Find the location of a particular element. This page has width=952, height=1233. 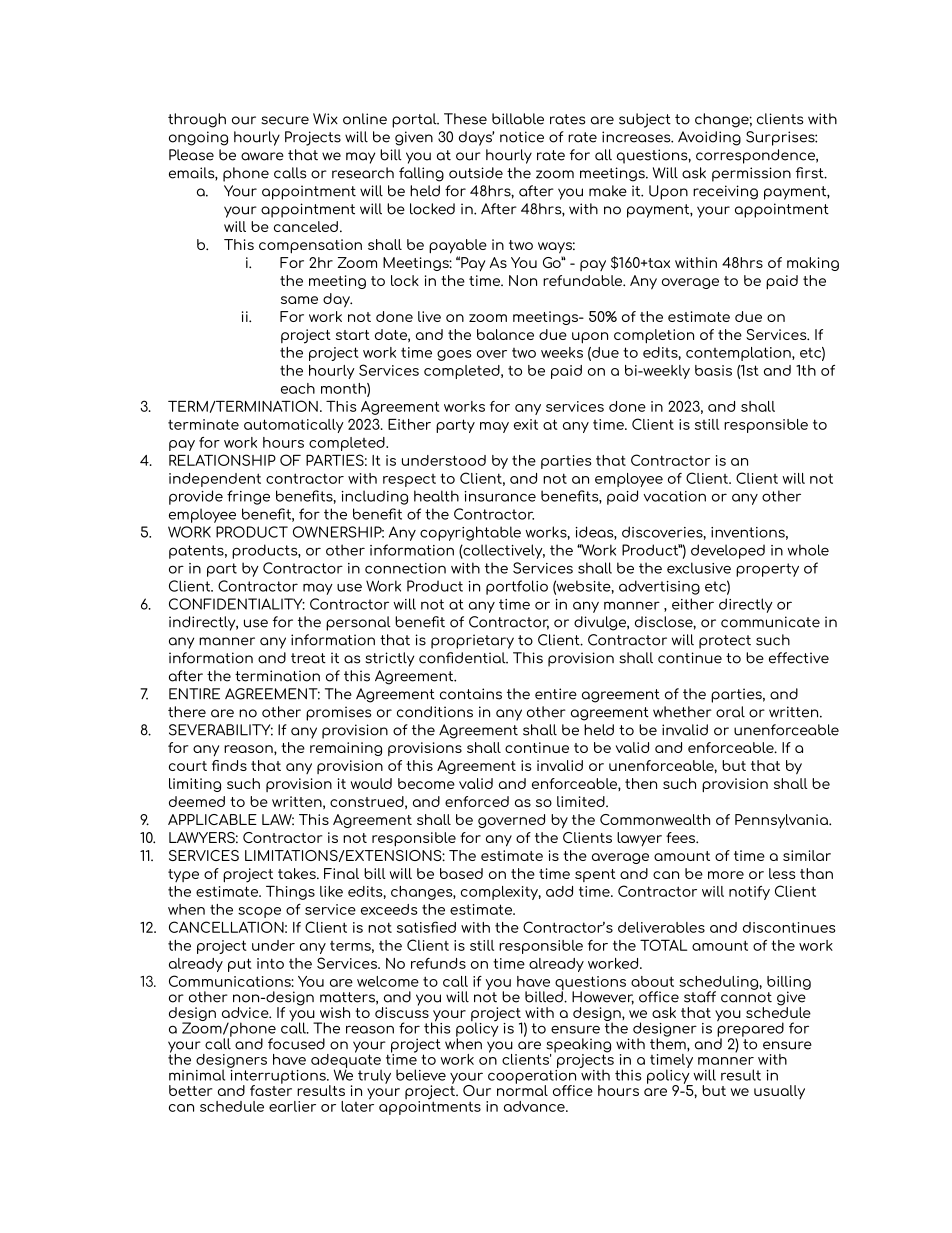

aware is located at coordinates (262, 156).
